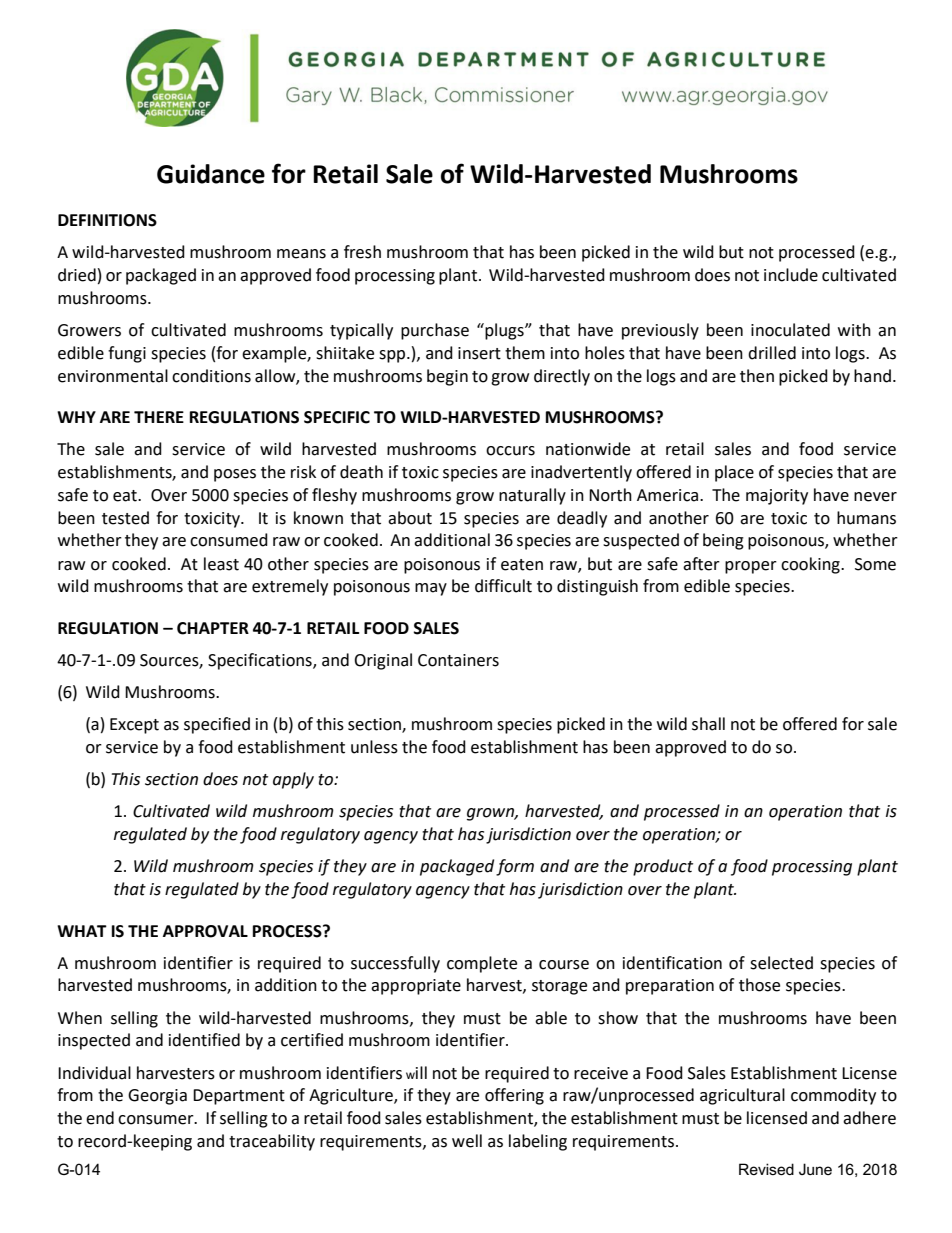 This screenshot has width=952, height=1233. What do you see at coordinates (766, 1169) in the screenshot?
I see `Revised` at bounding box center [766, 1169].
